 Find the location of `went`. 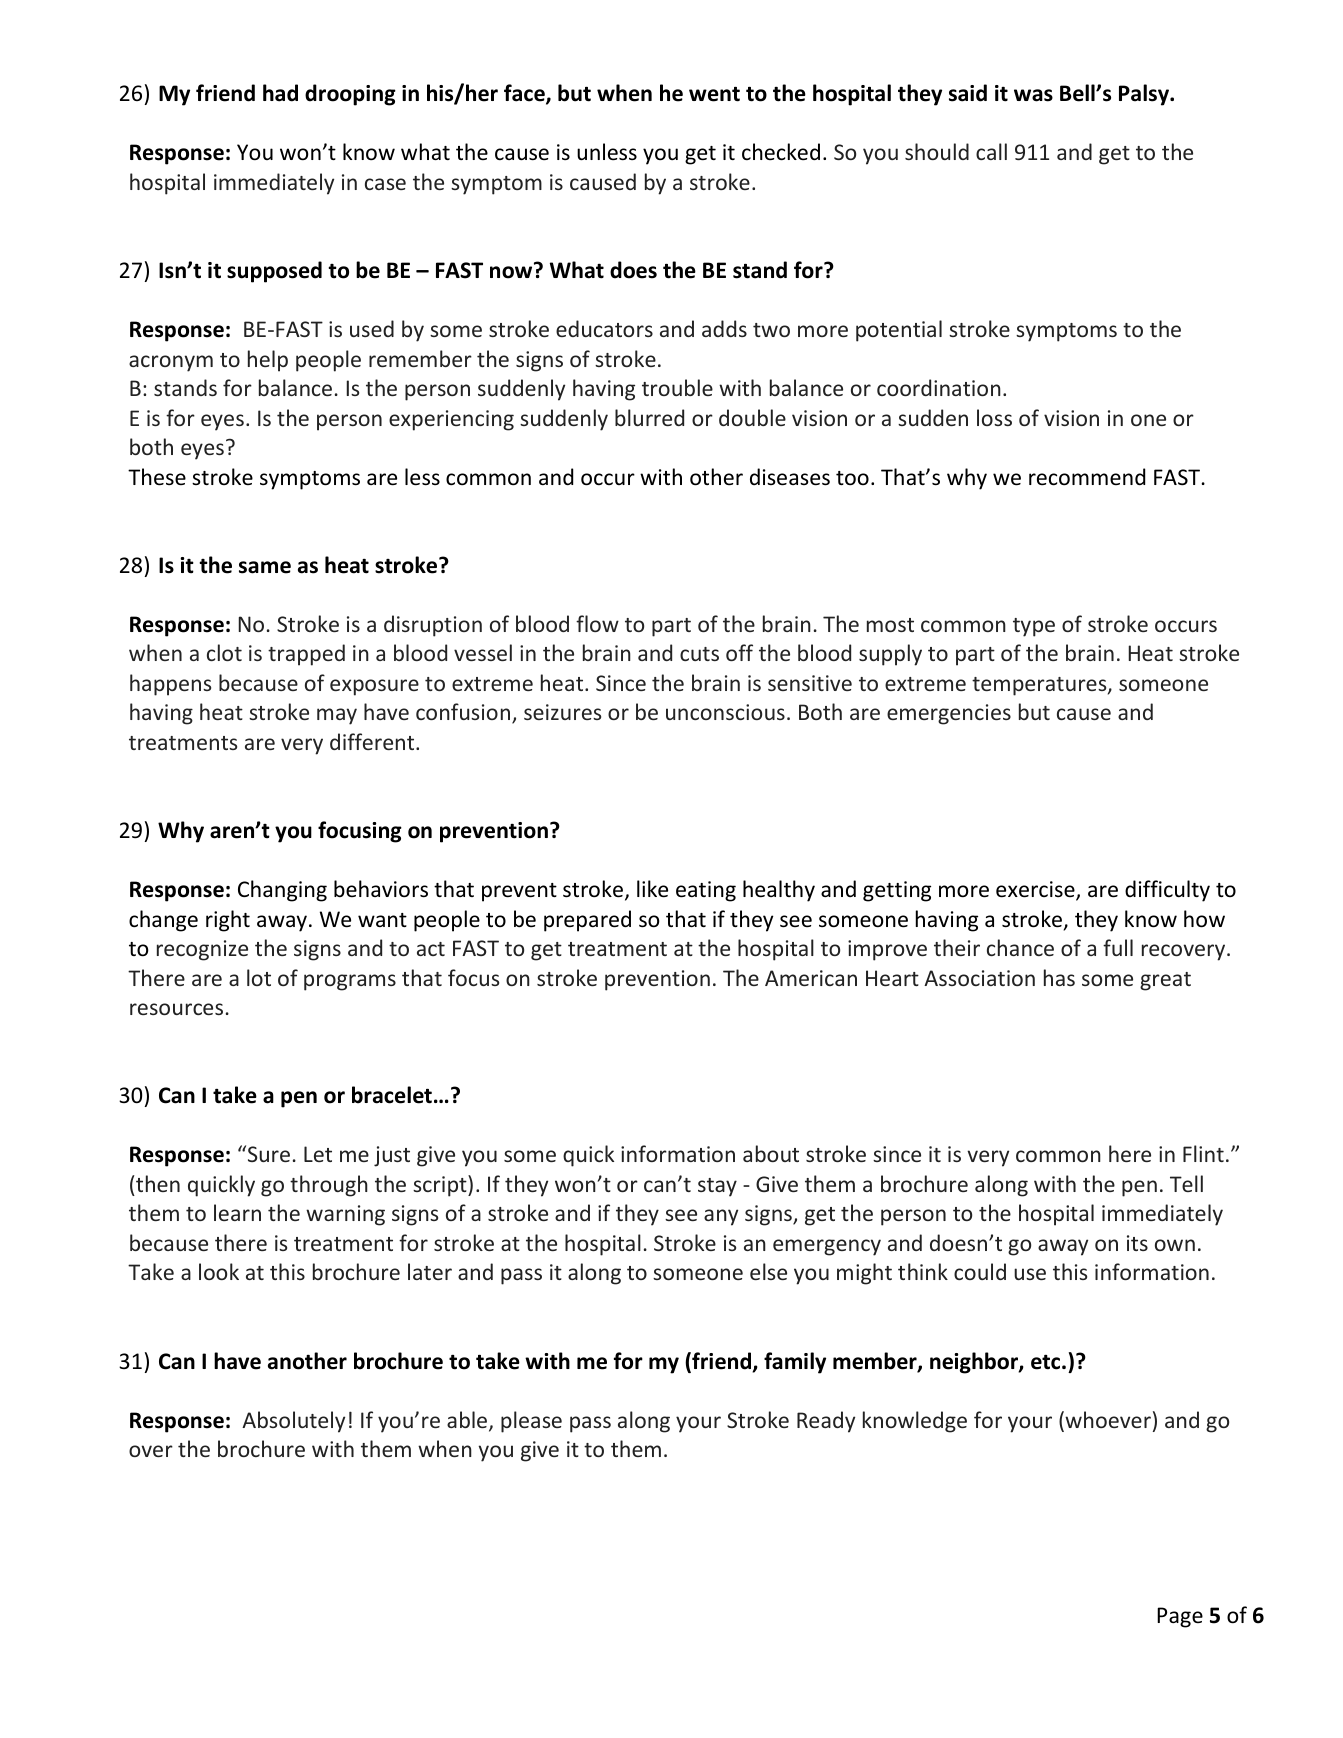

went is located at coordinates (714, 94).
